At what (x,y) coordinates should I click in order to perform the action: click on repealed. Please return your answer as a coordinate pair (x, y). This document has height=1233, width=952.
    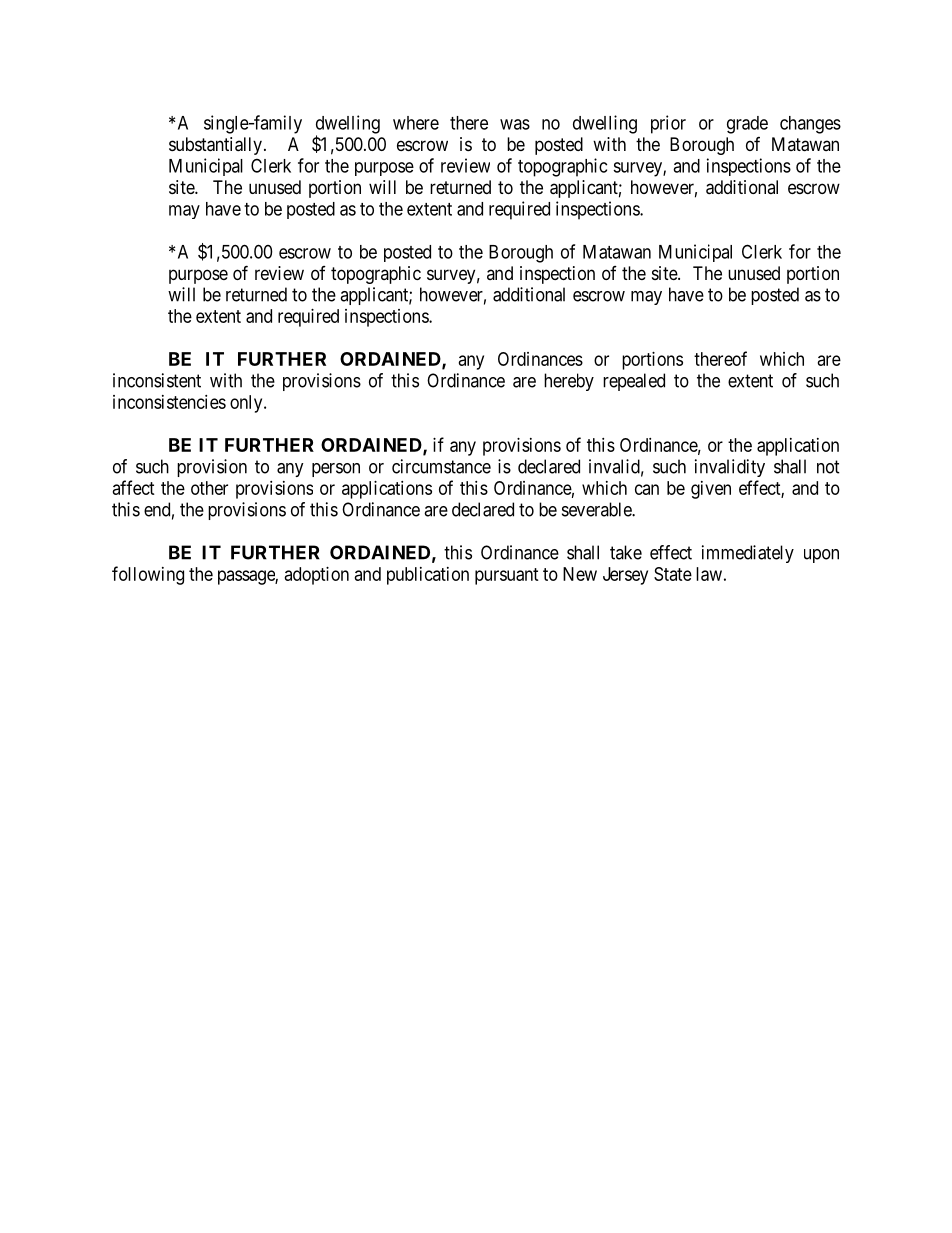
    Looking at the image, I should click on (634, 382).
